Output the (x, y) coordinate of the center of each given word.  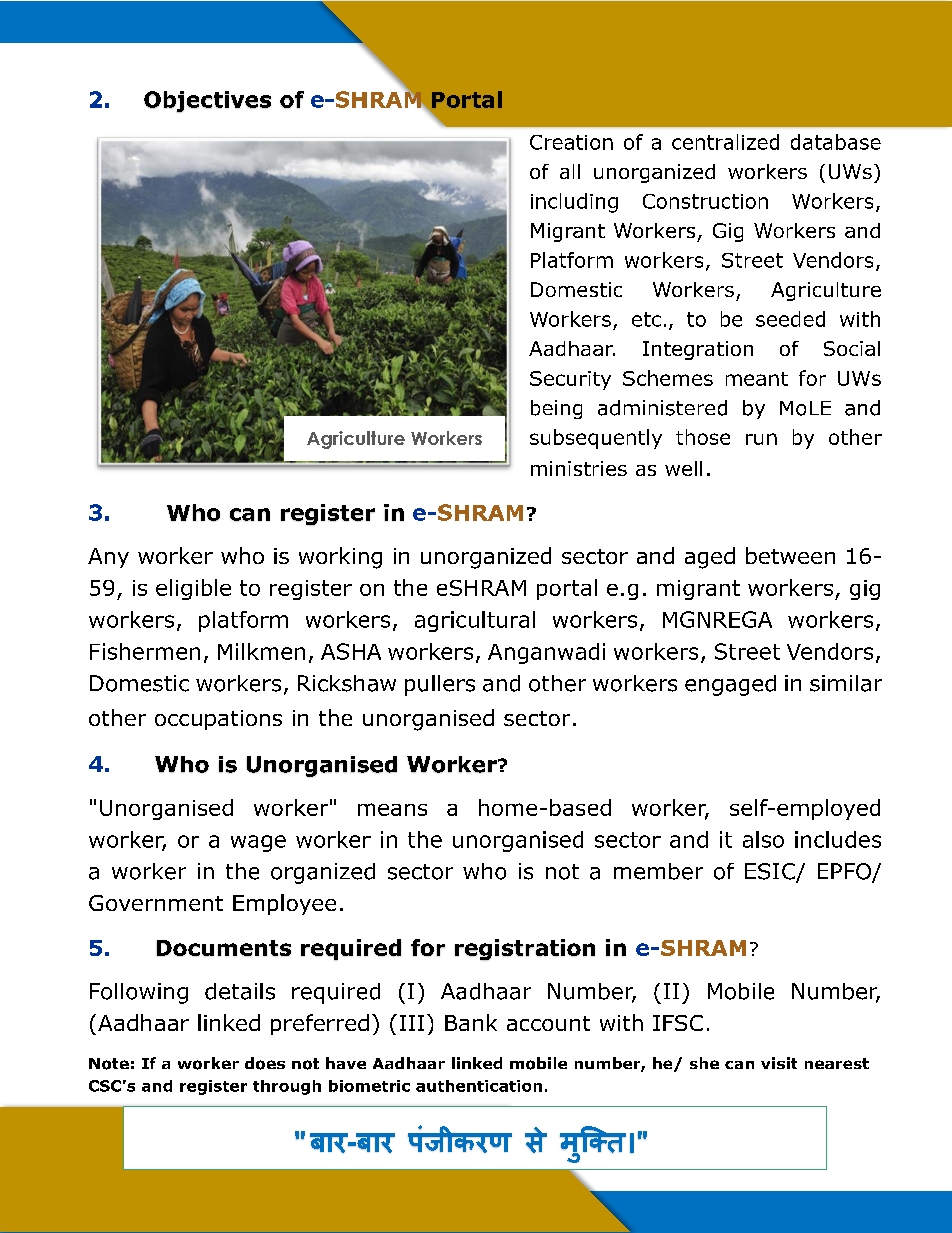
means (392, 809)
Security (570, 380)
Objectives (207, 101)
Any (108, 558)
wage (258, 843)
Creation (571, 142)
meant (757, 379)
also (763, 839)
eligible (193, 589)
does (265, 1063)
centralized (725, 142)
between (790, 555)
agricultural (475, 621)
